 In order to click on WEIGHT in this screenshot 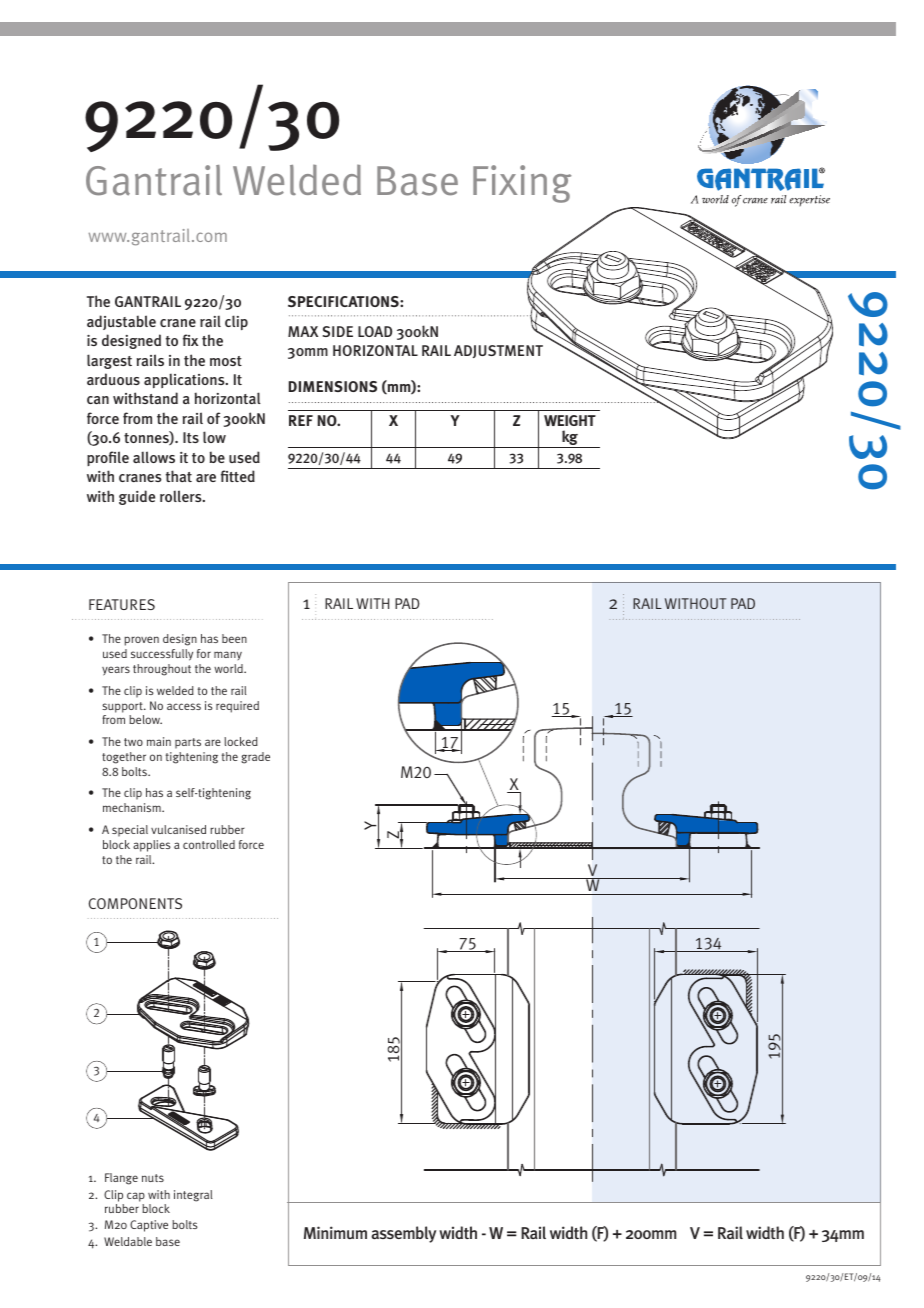, I will do `click(570, 420)`.
